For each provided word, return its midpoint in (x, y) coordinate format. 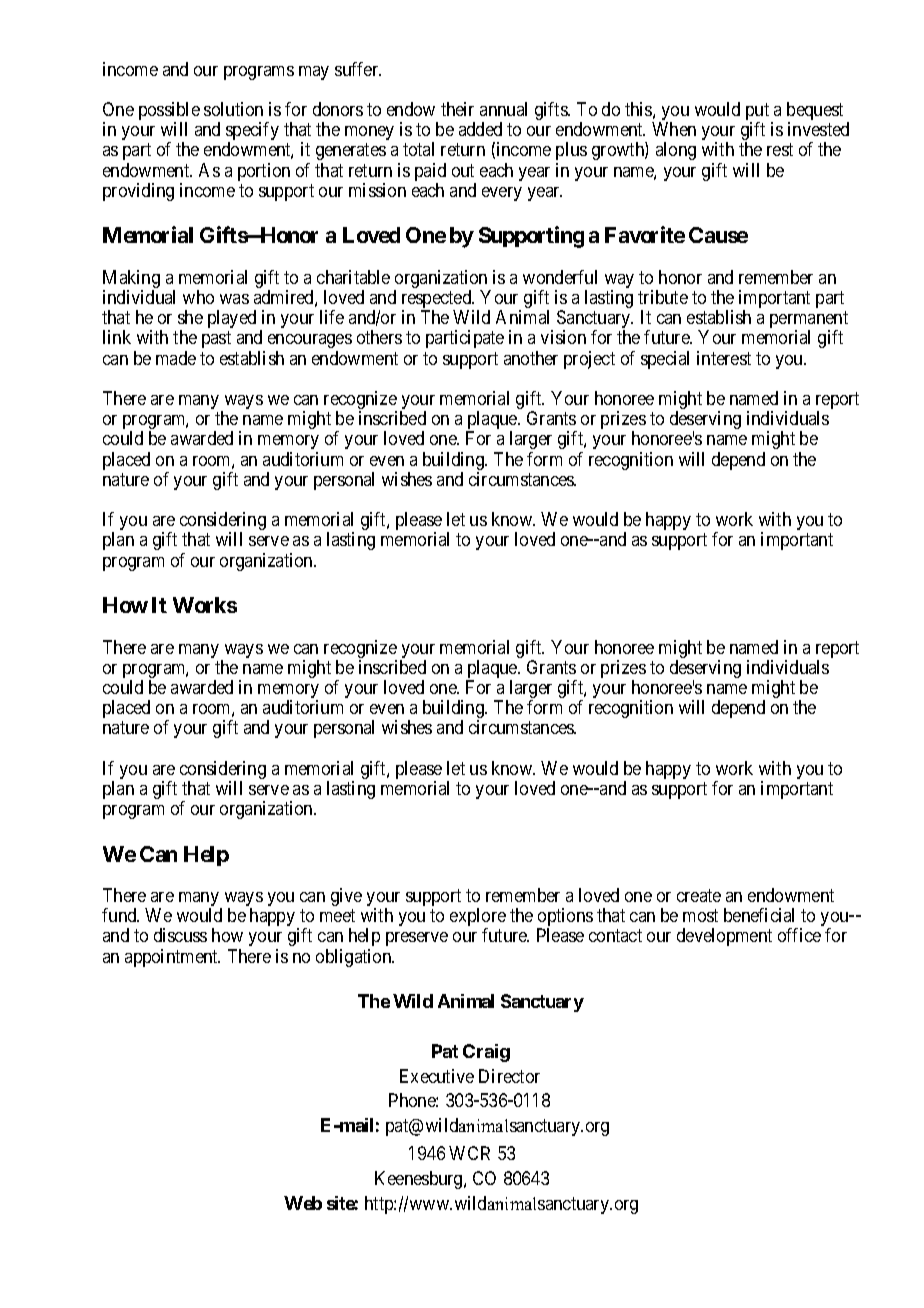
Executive (437, 1076)
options (565, 918)
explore (478, 918)
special (665, 360)
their (457, 109)
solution (233, 109)
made (176, 358)
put (759, 113)
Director (509, 1076)
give (346, 897)
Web (303, 1203)
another (531, 358)
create (699, 895)
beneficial (759, 915)
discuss (180, 935)
